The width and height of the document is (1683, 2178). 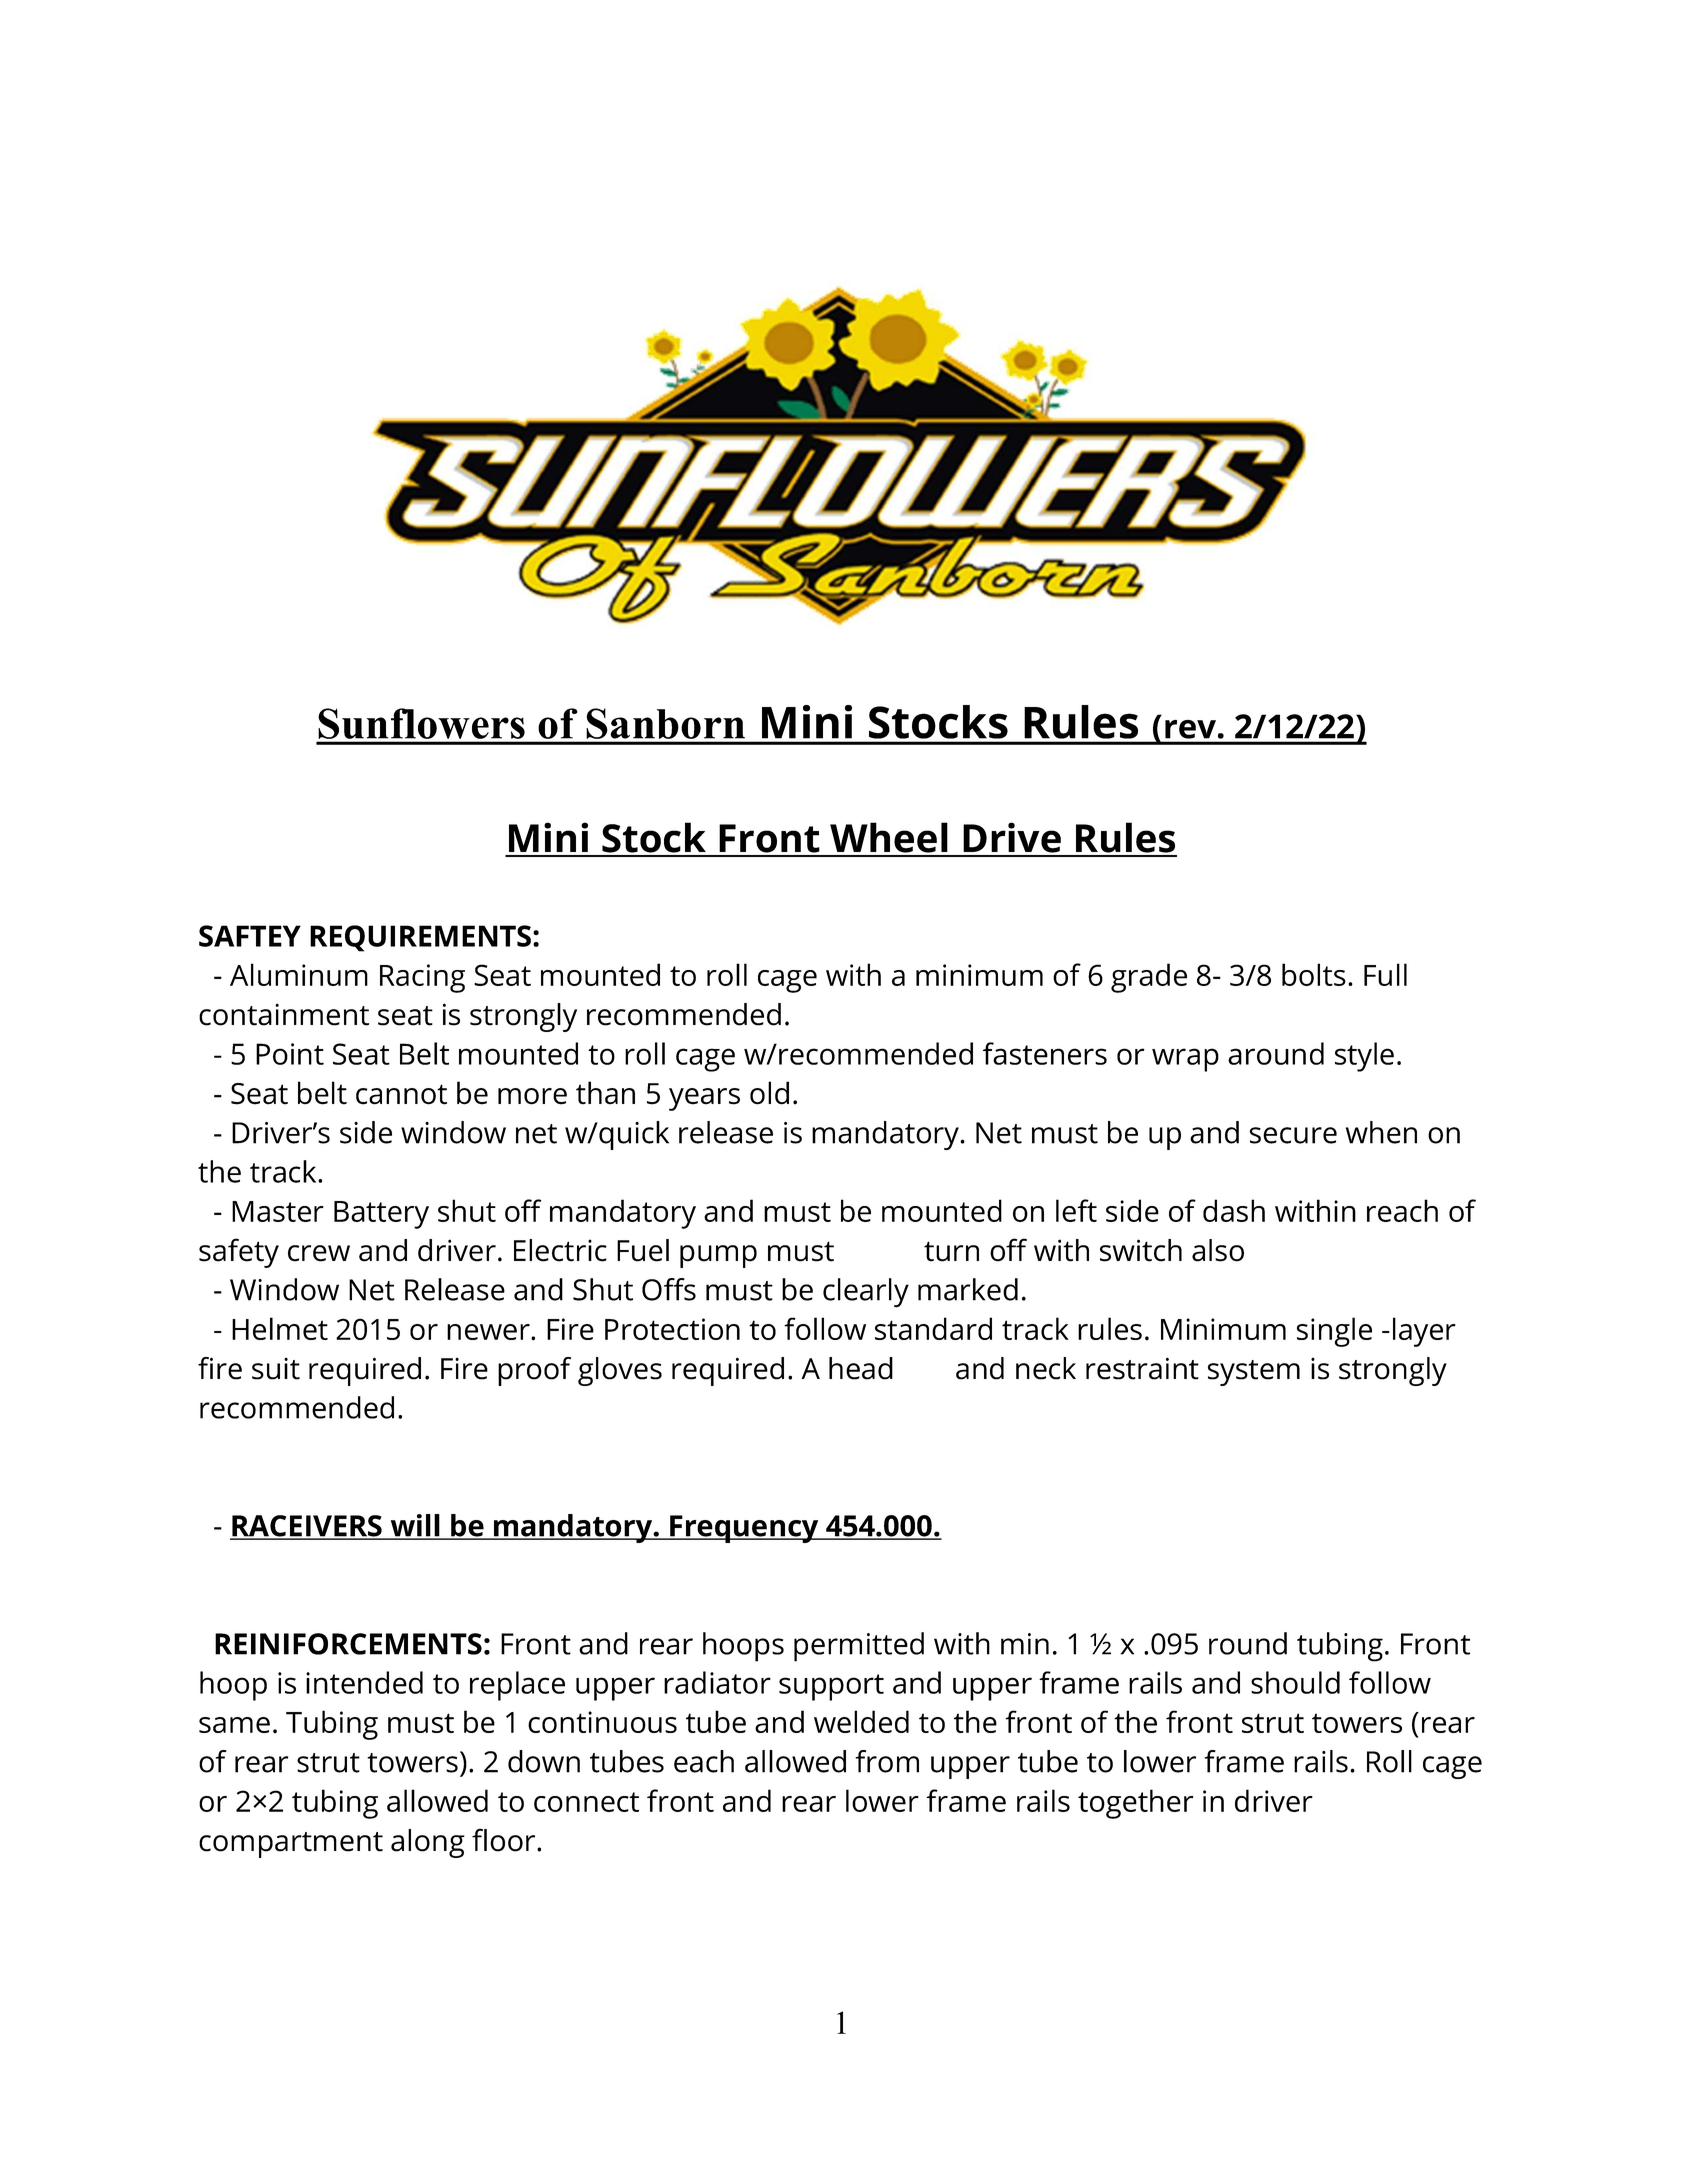 What do you see at coordinates (428, 1843) in the document?
I see `along` at bounding box center [428, 1843].
